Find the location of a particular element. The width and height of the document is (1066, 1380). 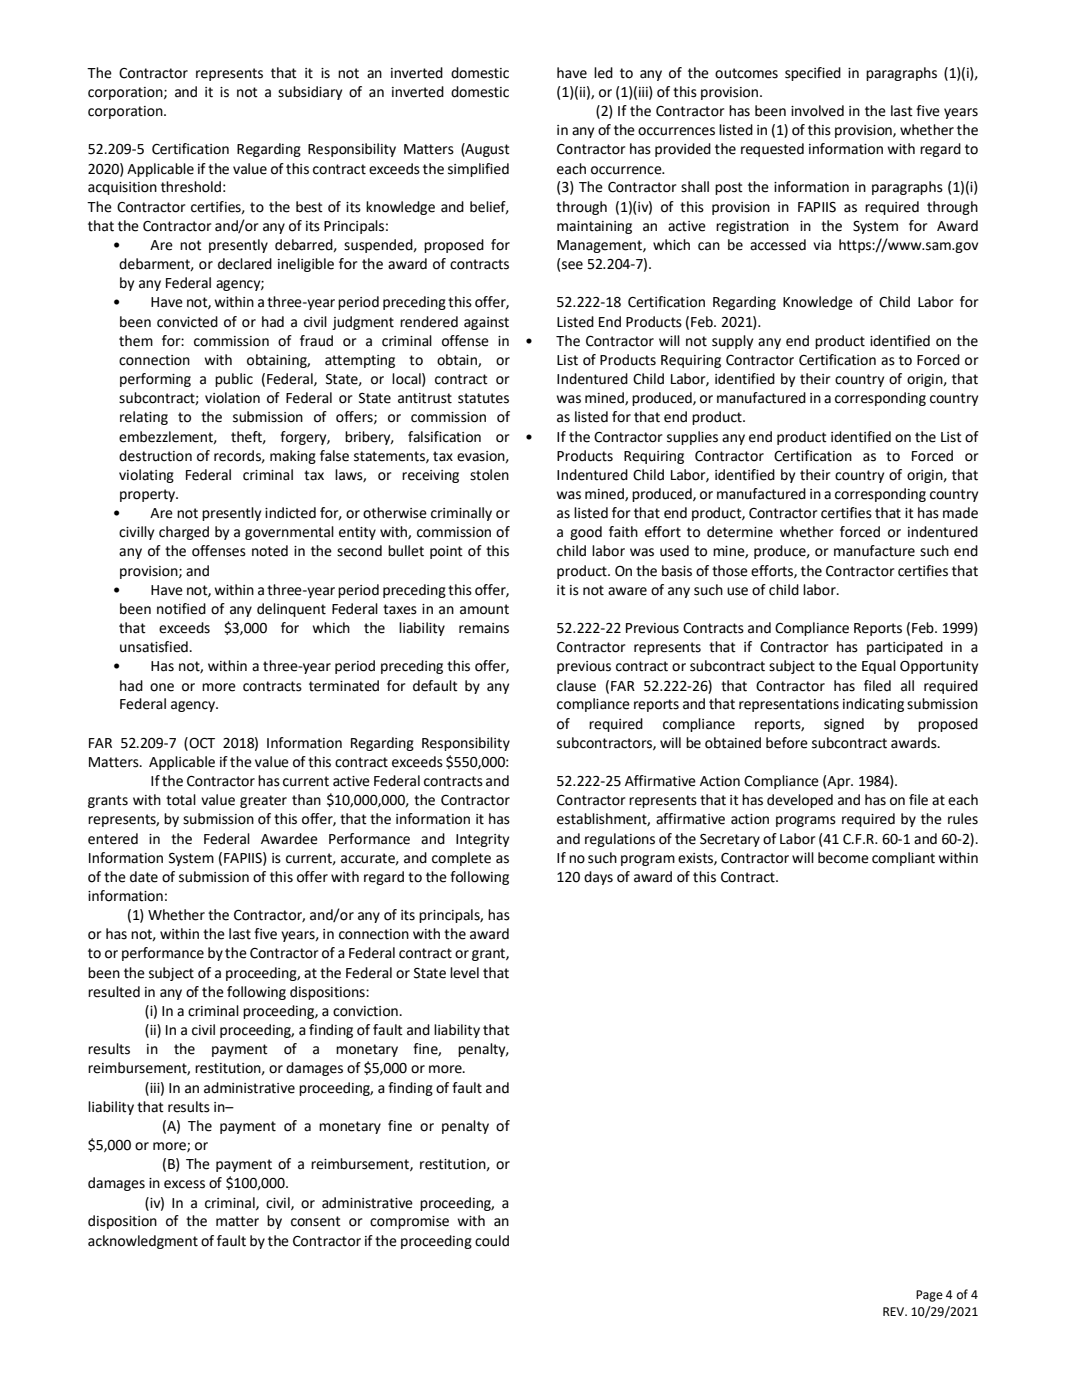

acknowledgment is located at coordinates (143, 1242).
